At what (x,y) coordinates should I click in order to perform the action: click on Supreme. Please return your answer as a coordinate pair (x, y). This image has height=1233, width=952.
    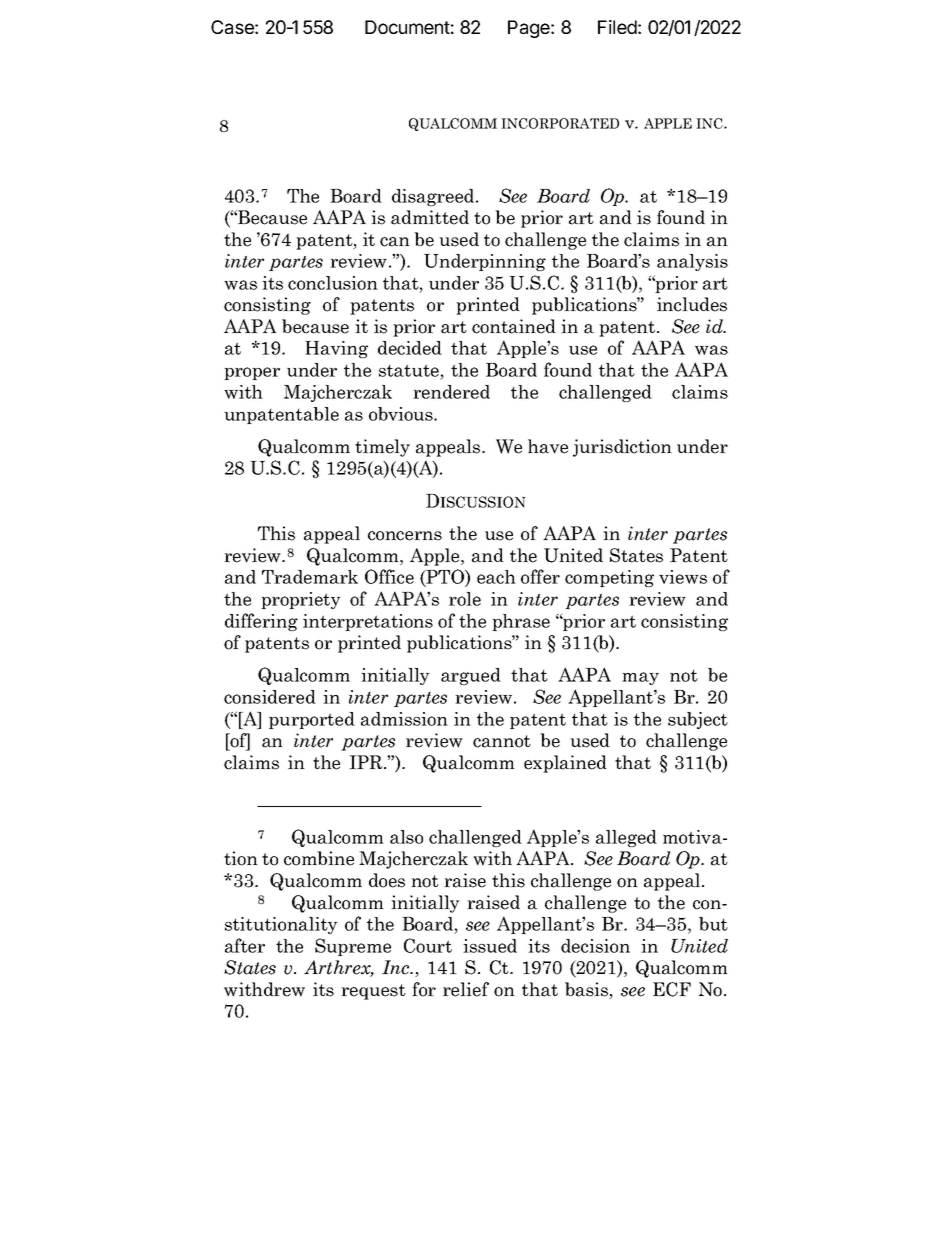
    Looking at the image, I should click on (353, 947).
